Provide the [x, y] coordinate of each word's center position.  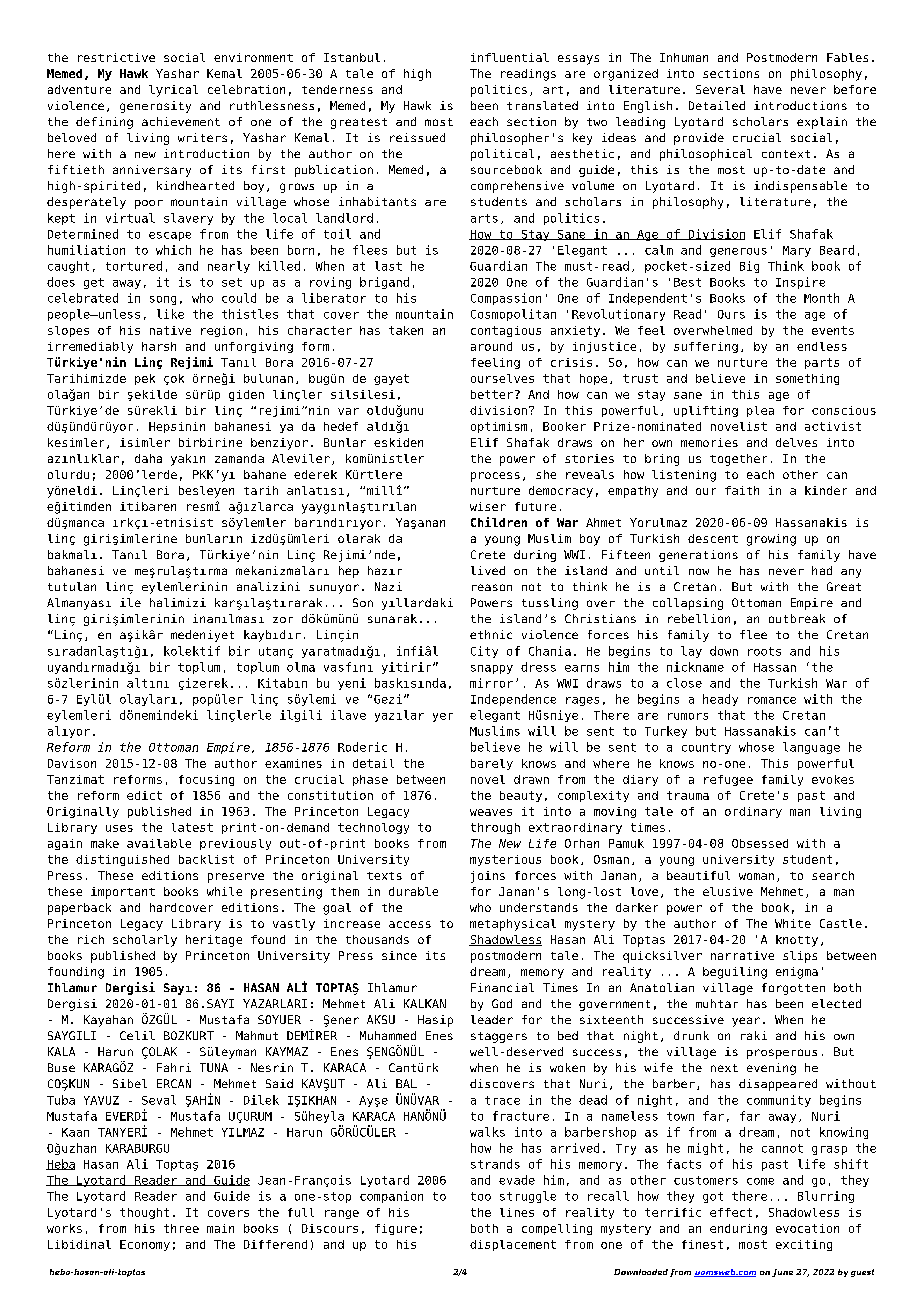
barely [492, 764]
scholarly [145, 941]
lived [488, 570]
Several [720, 89]
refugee [728, 780]
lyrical [173, 91]
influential [510, 57]
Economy [145, 1245]
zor [283, 620]
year [746, 1022]
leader [492, 1019]
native [170, 330]
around [491, 346]
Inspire [800, 283]
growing [771, 540]
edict [144, 795]
